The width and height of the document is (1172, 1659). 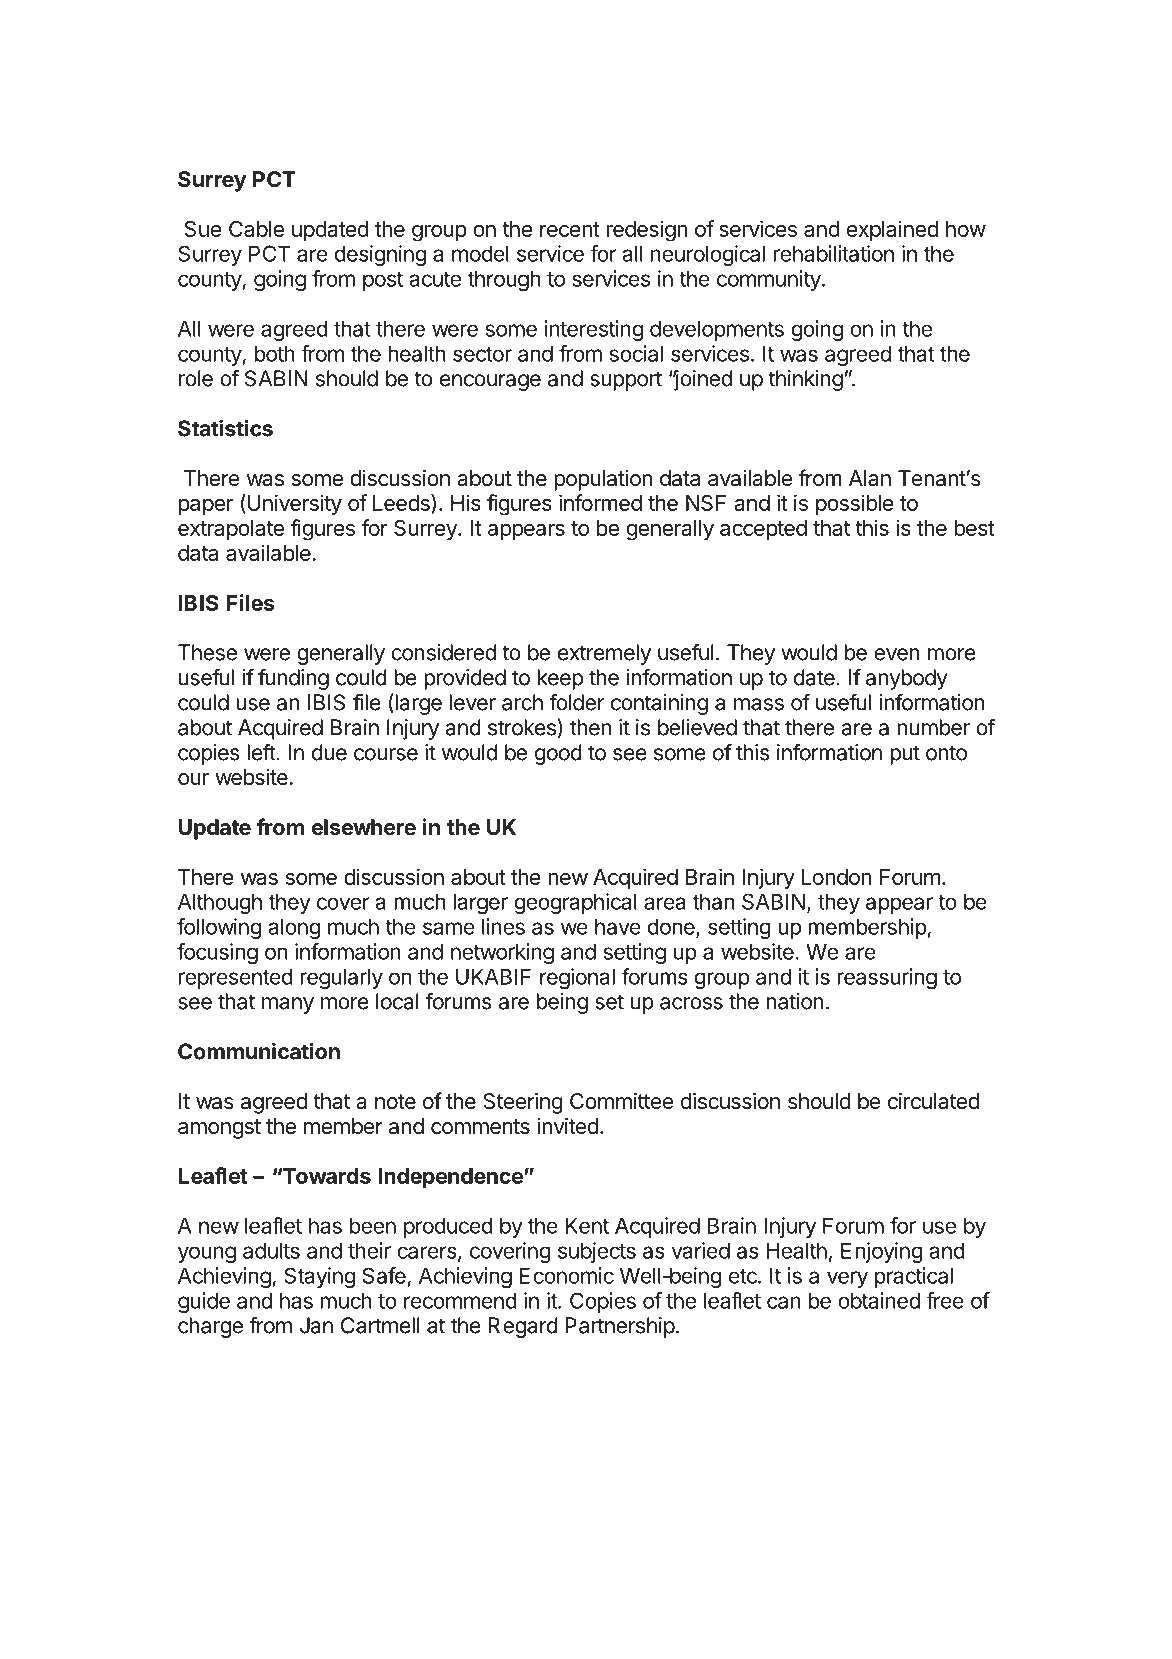 What do you see at coordinates (604, 654) in the document?
I see `extremely` at bounding box center [604, 654].
